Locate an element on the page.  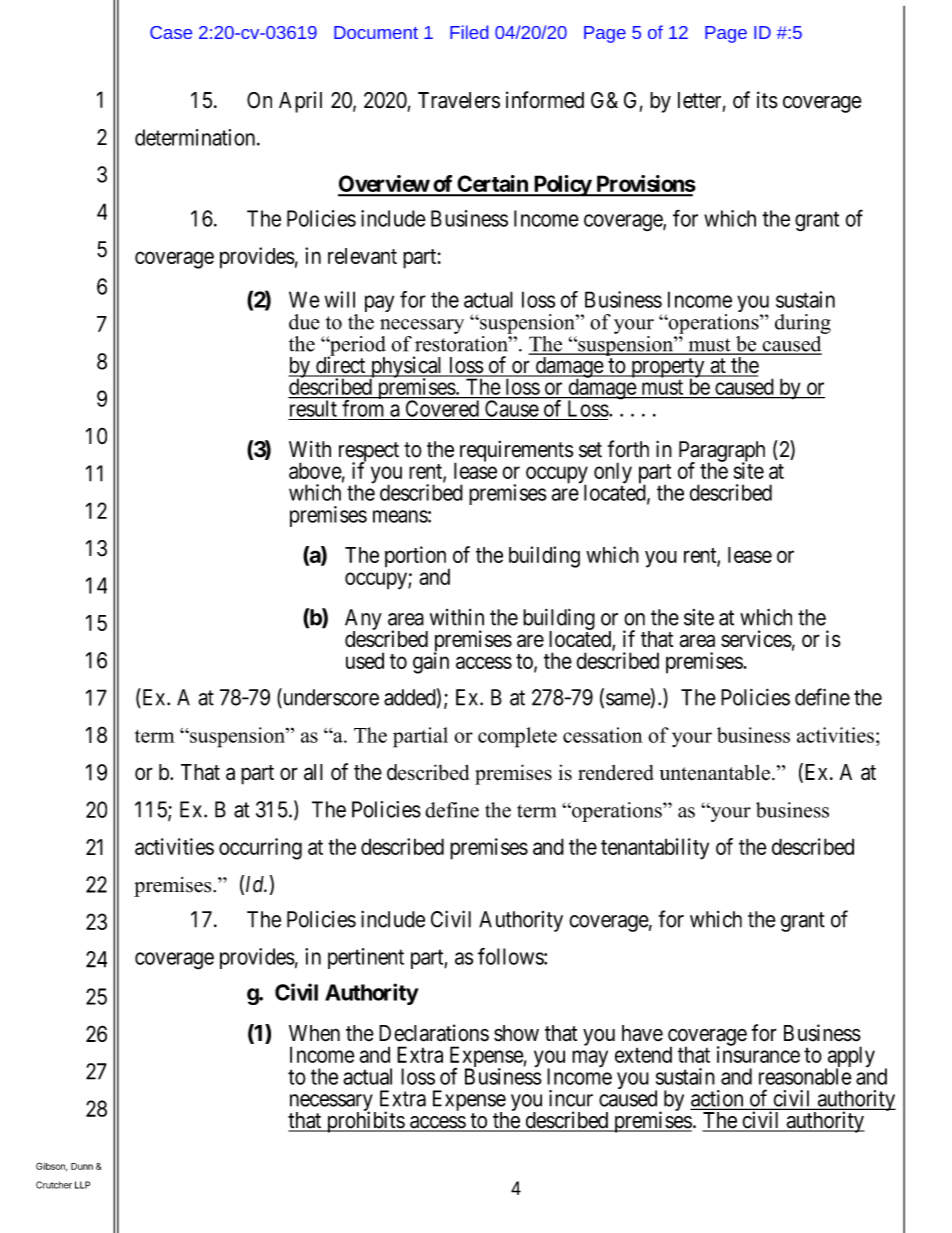
complete is located at coordinates (517, 737).
